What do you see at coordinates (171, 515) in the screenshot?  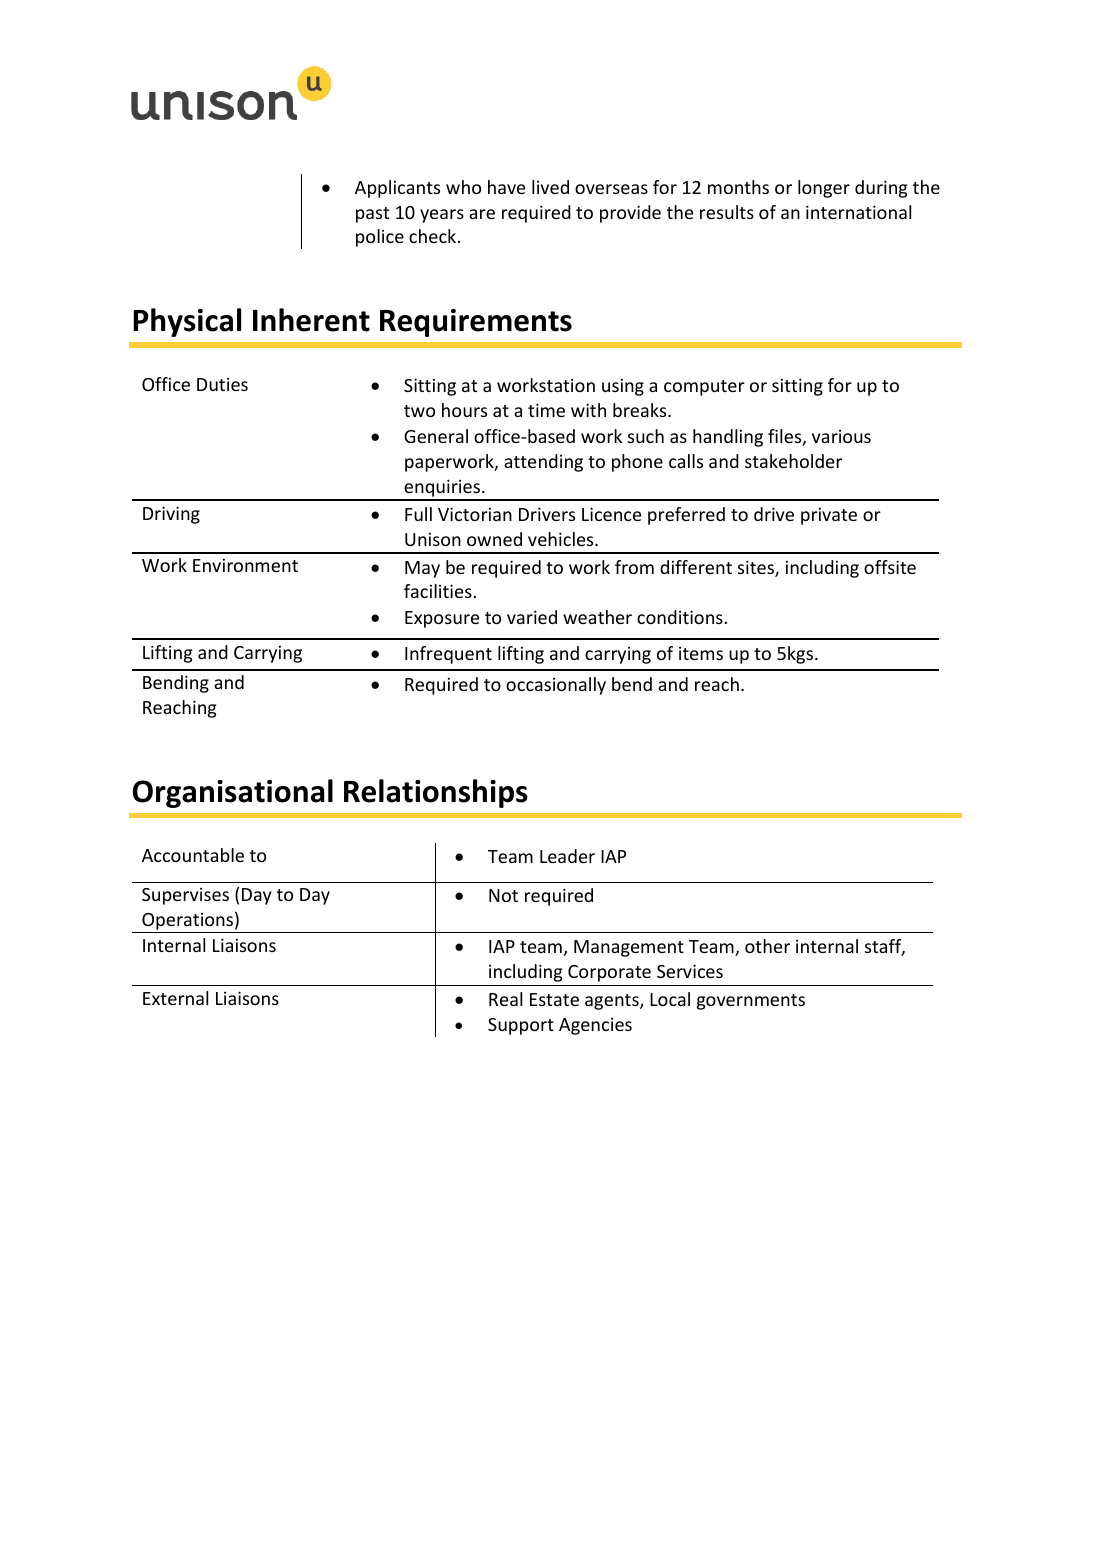 I see `Driving` at bounding box center [171, 515].
